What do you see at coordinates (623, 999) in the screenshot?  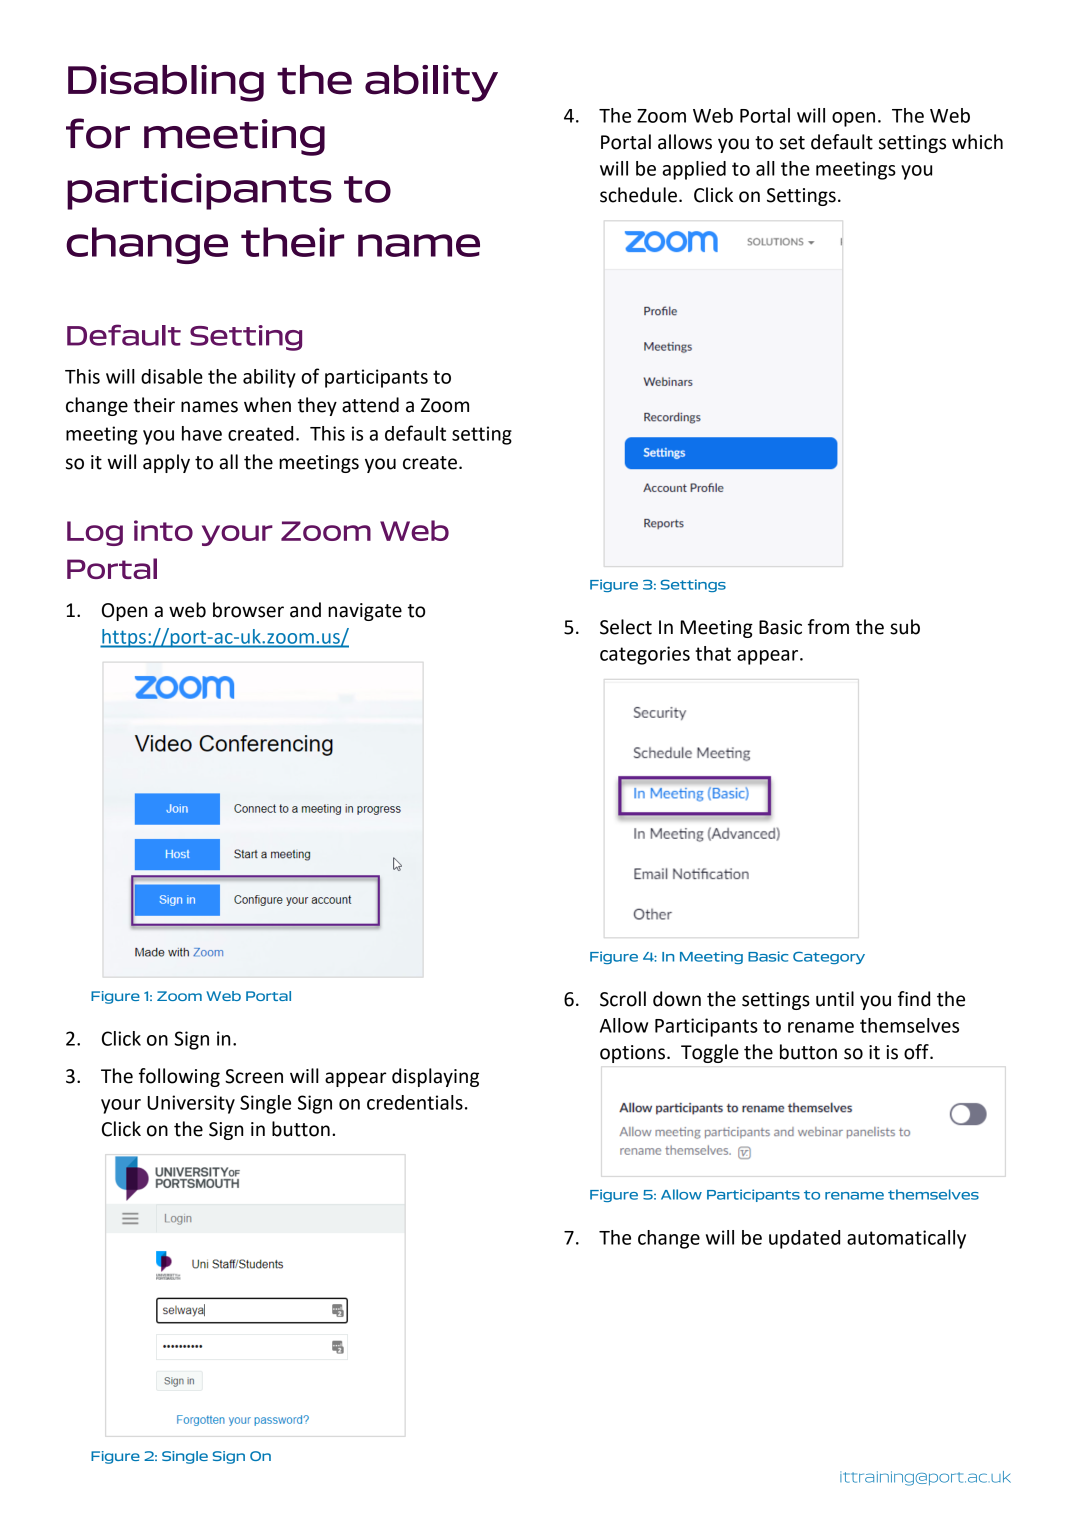 I see `Scroll` at bounding box center [623, 999].
